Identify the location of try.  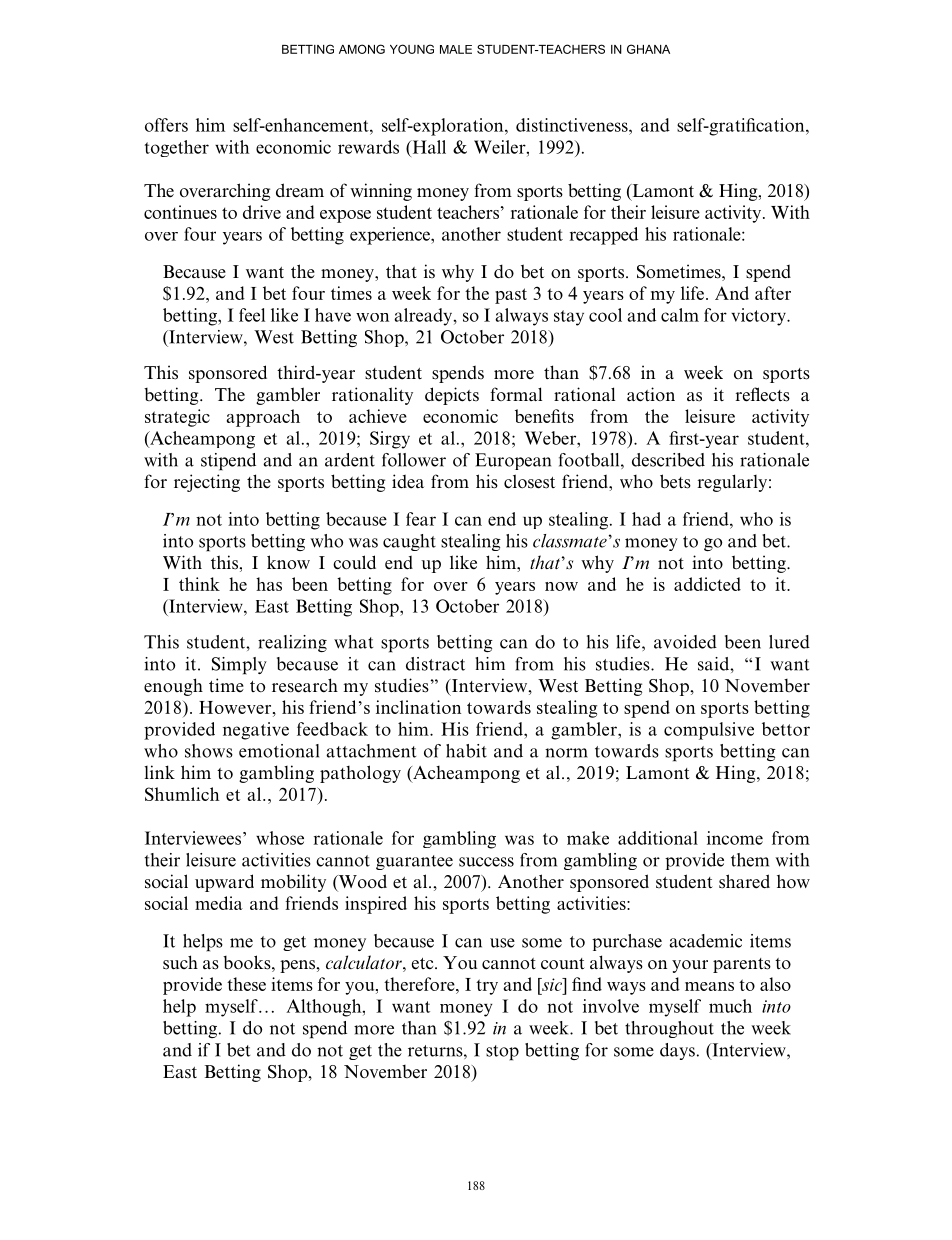
(487, 987).
